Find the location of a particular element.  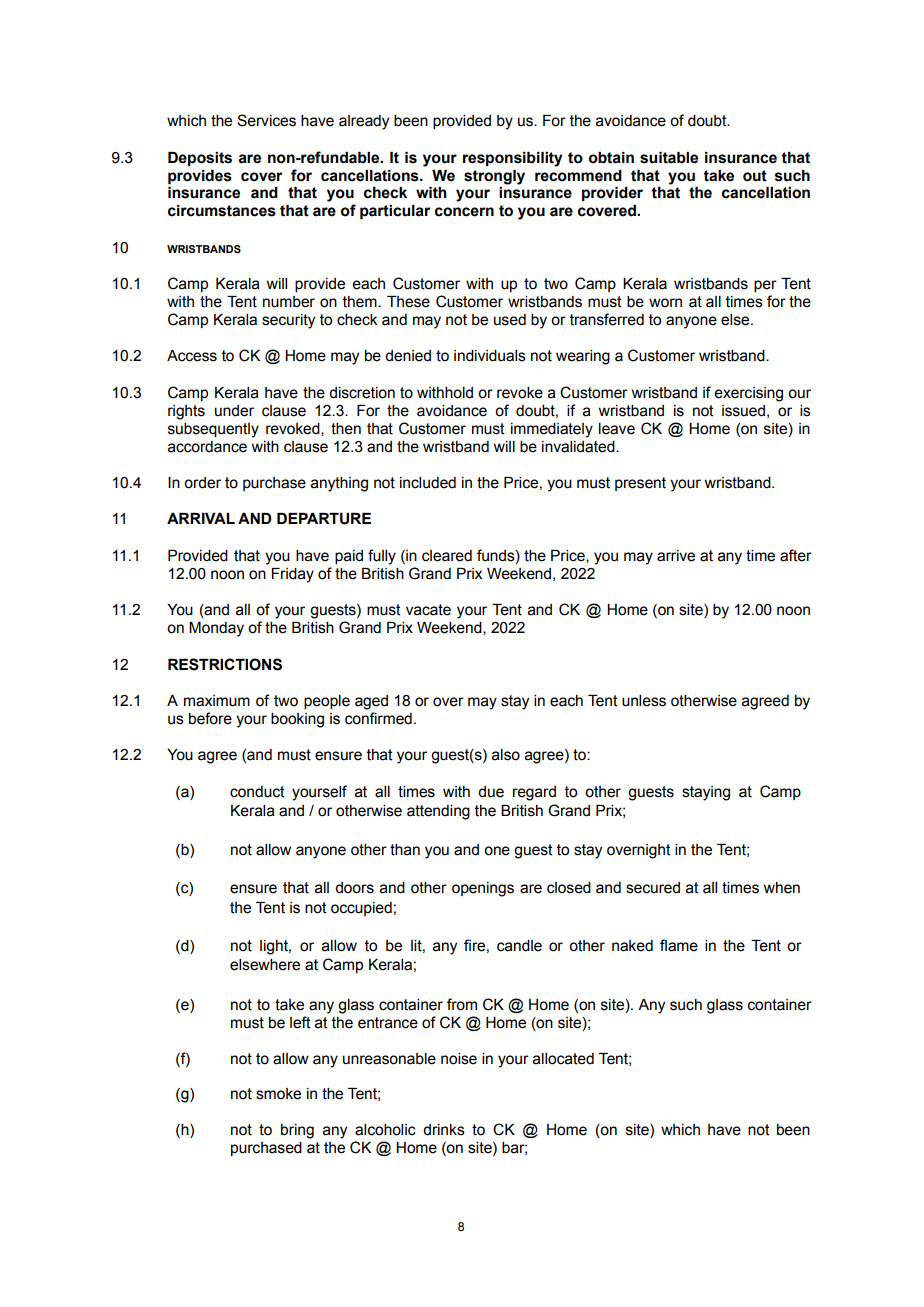

out is located at coordinates (755, 176).
